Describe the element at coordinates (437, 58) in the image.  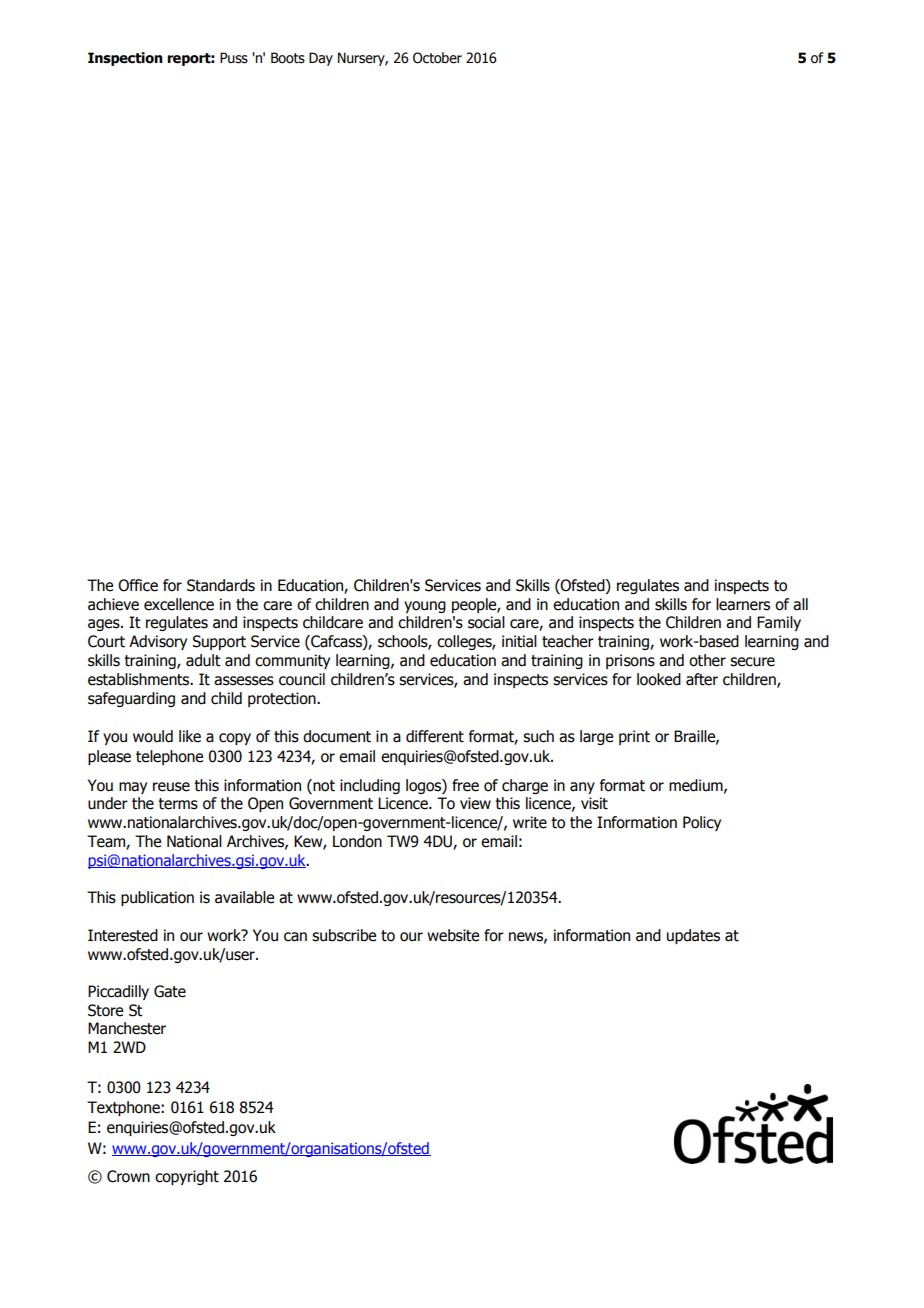
I see `October` at that location.
